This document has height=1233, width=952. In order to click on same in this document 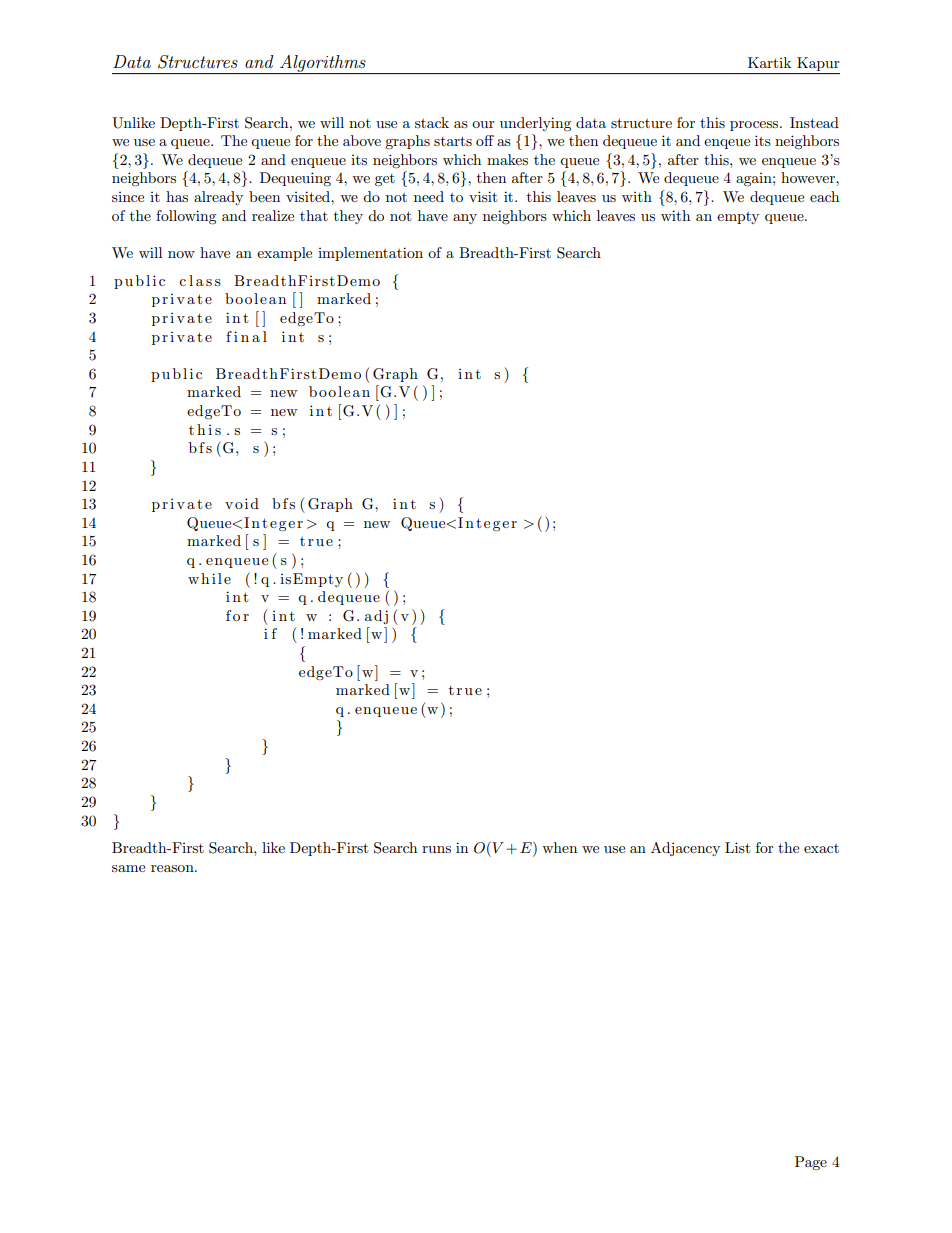, I will do `click(128, 868)`.
